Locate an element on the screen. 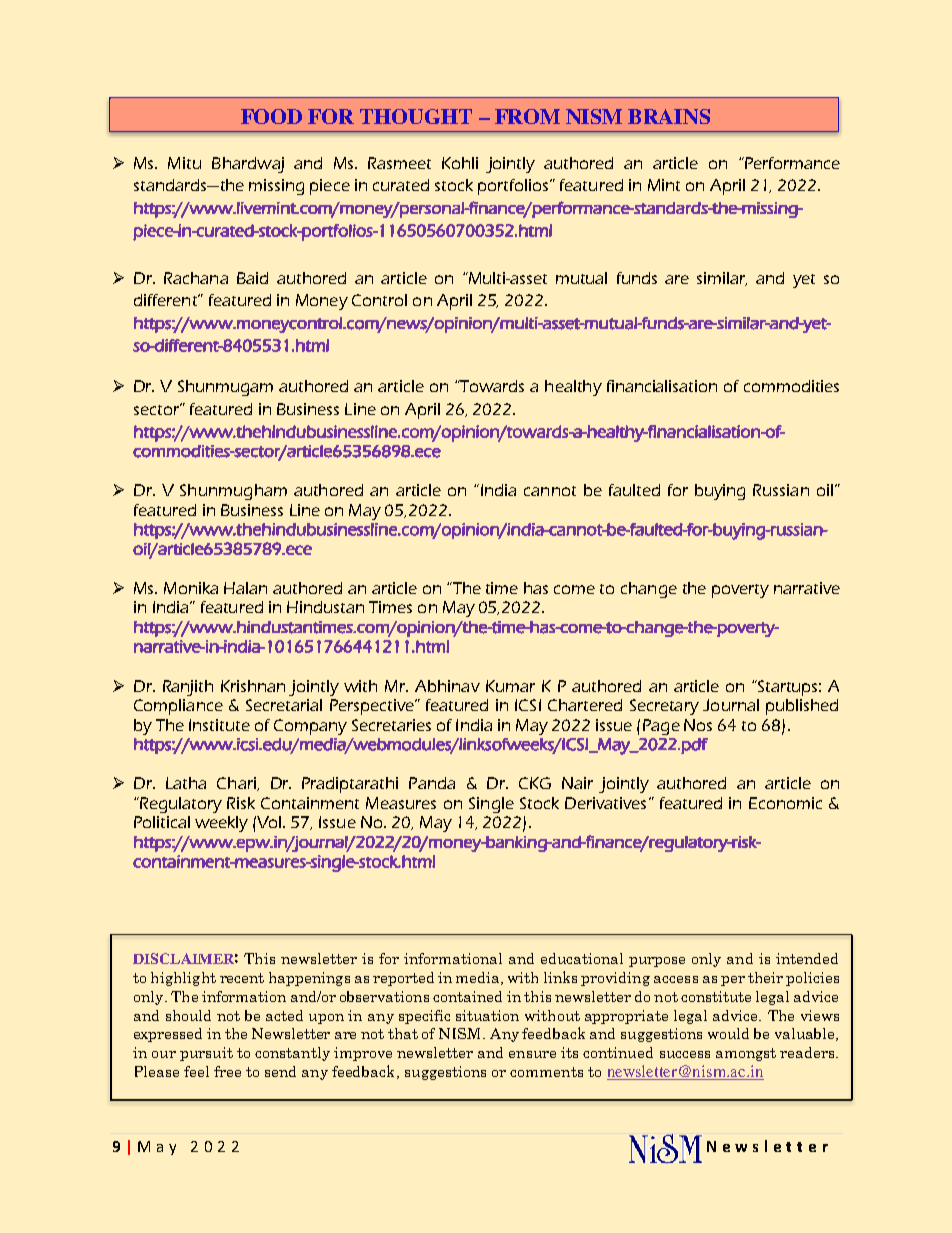 The height and width of the screenshot is (1233, 952). Nos is located at coordinates (698, 725).
